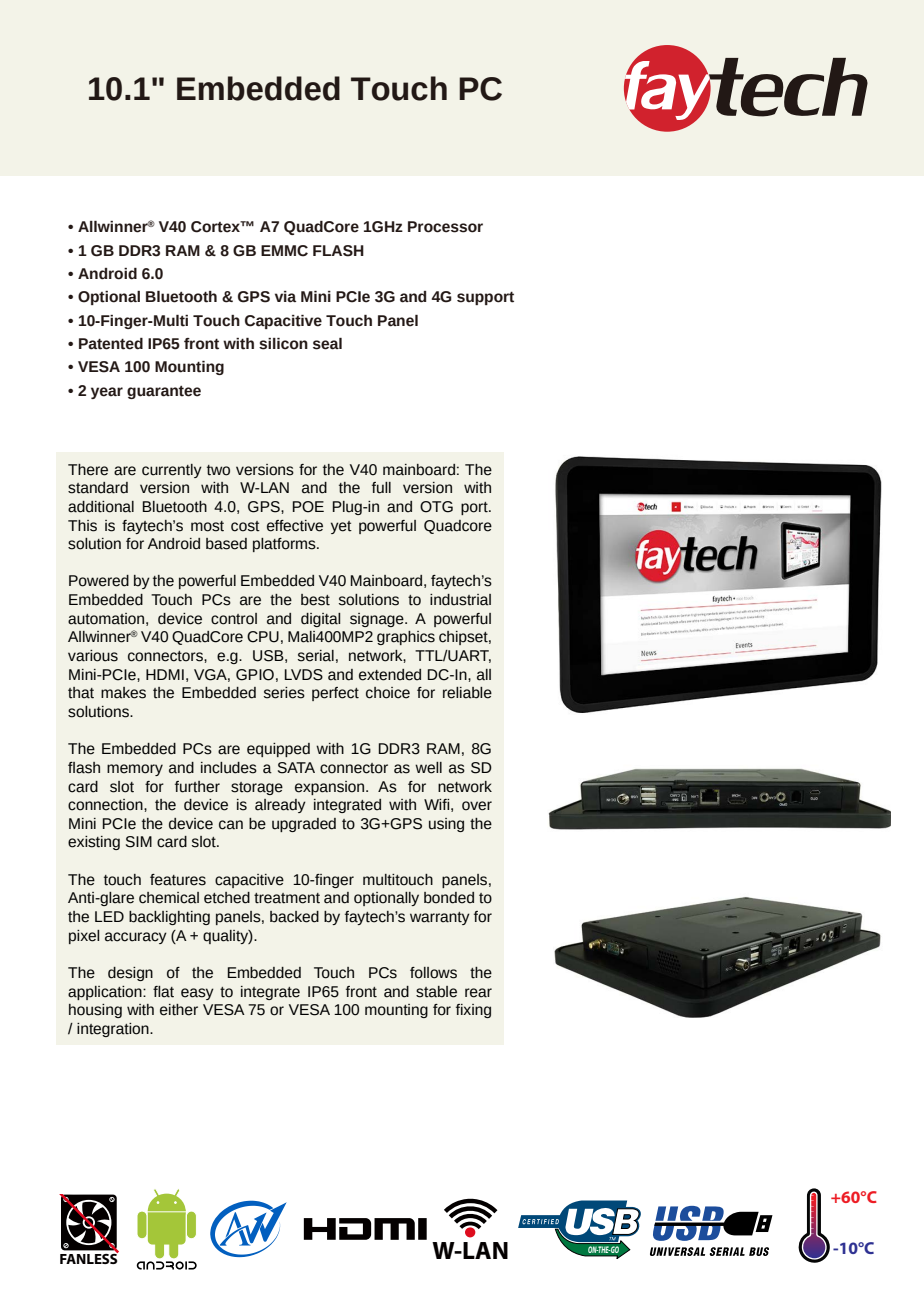 This page has width=924, height=1308. What do you see at coordinates (197, 994) in the page?
I see `easy` at bounding box center [197, 994].
